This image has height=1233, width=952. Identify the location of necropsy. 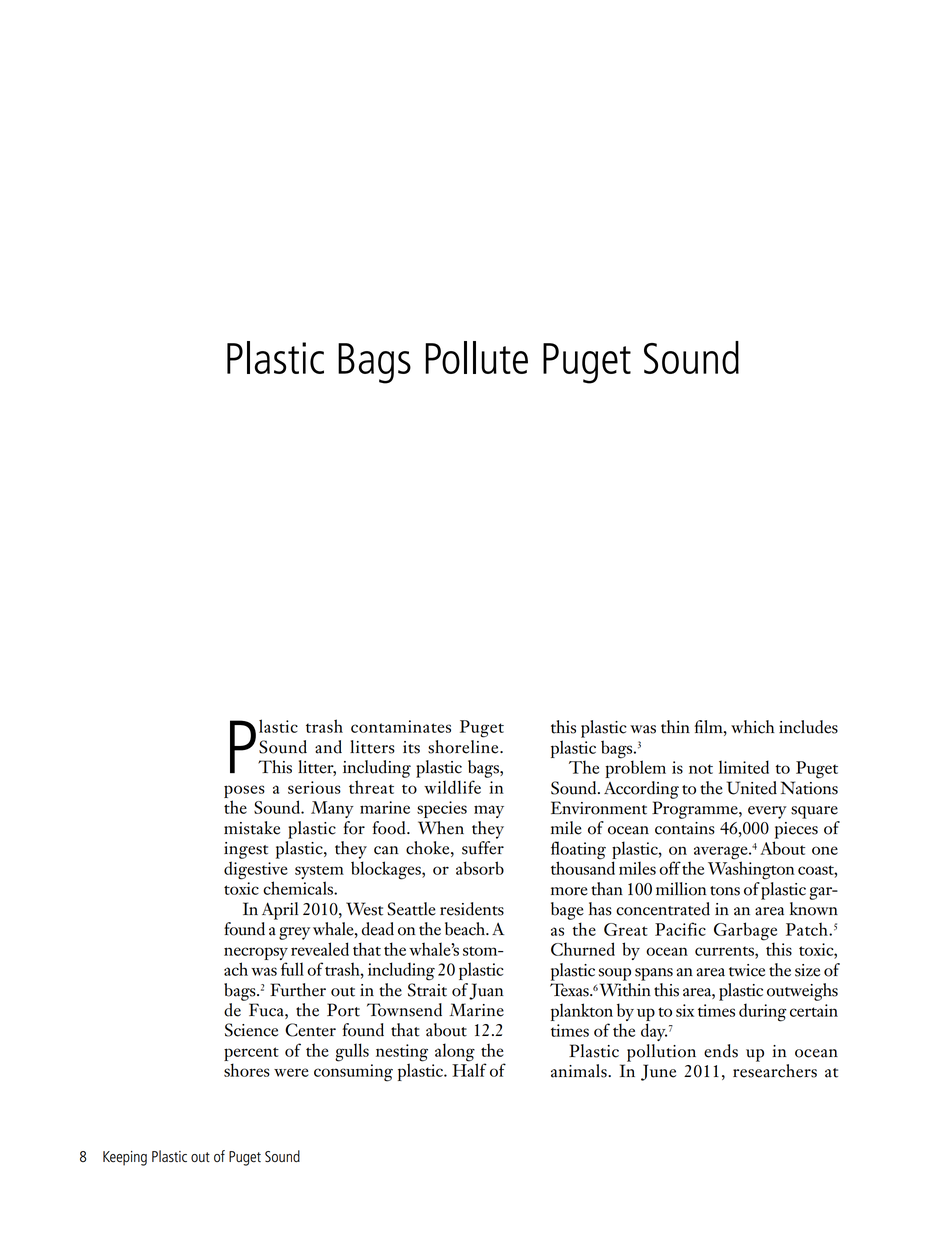
(256, 953).
